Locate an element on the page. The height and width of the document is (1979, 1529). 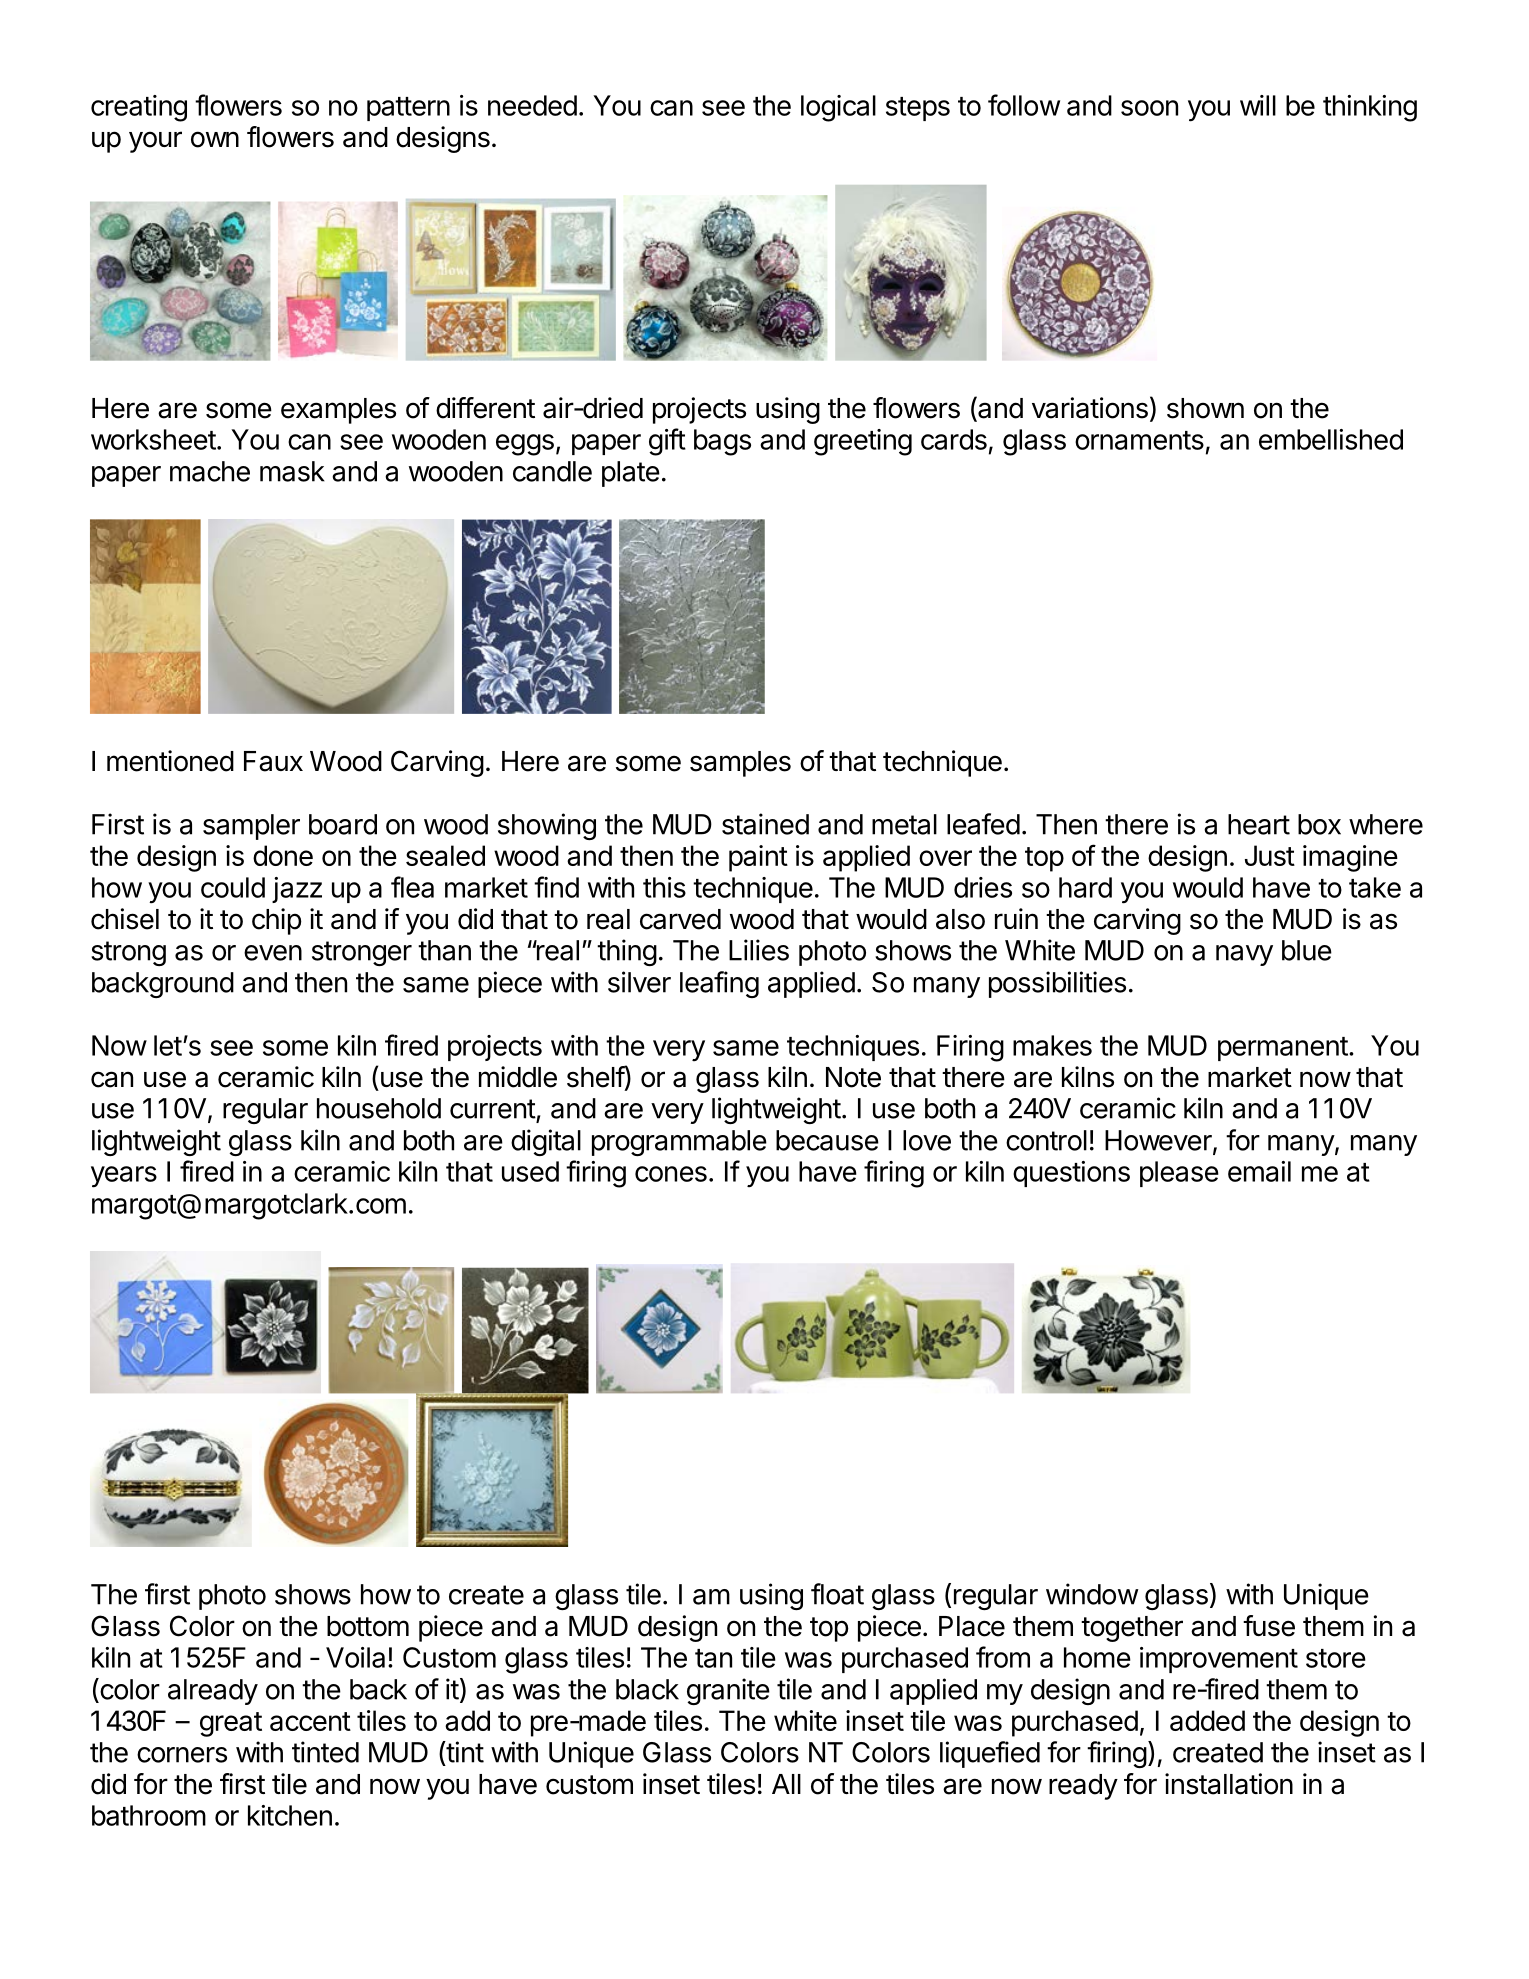
sampler is located at coordinates (251, 827).
